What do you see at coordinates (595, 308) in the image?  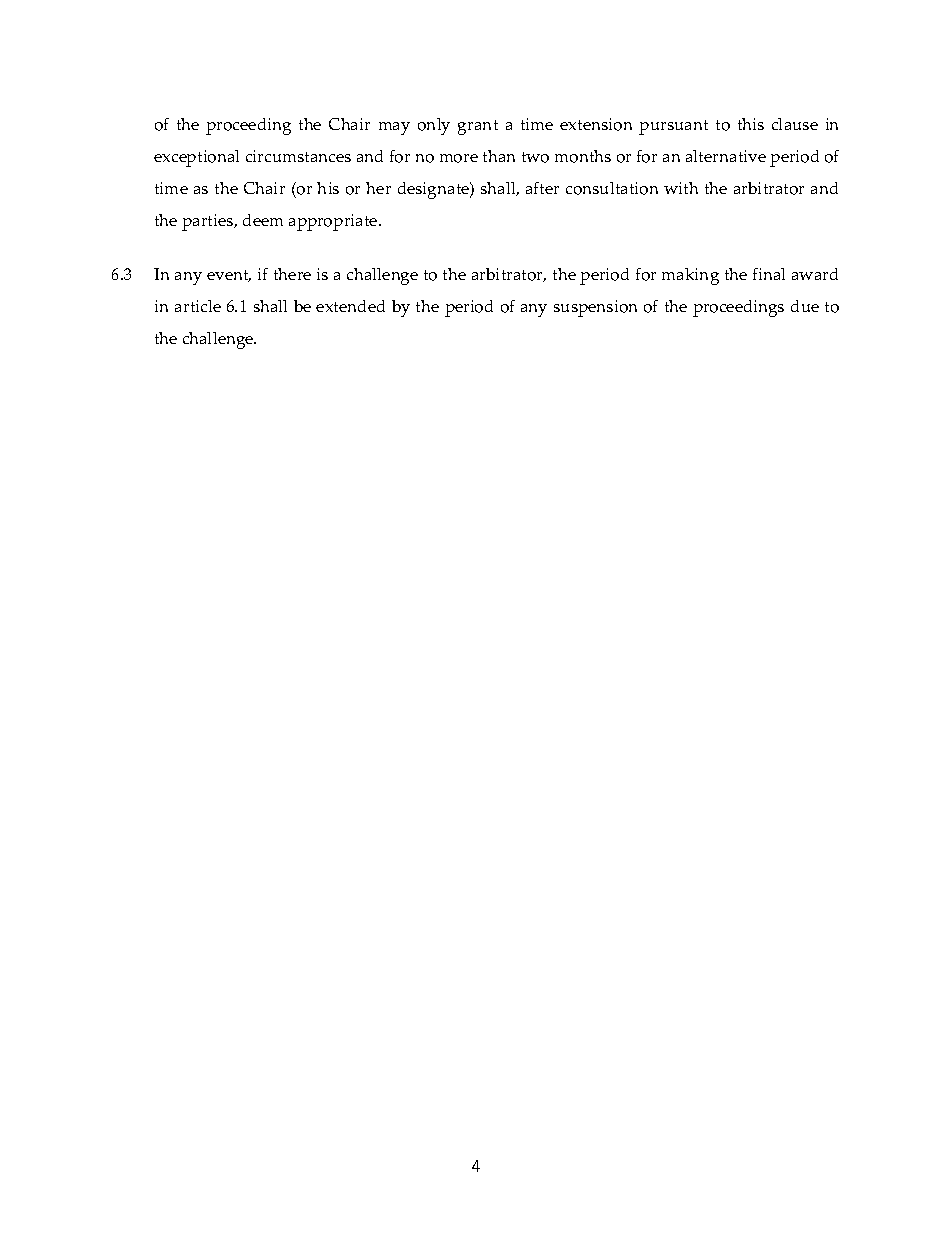 I see `suspension` at bounding box center [595, 308].
